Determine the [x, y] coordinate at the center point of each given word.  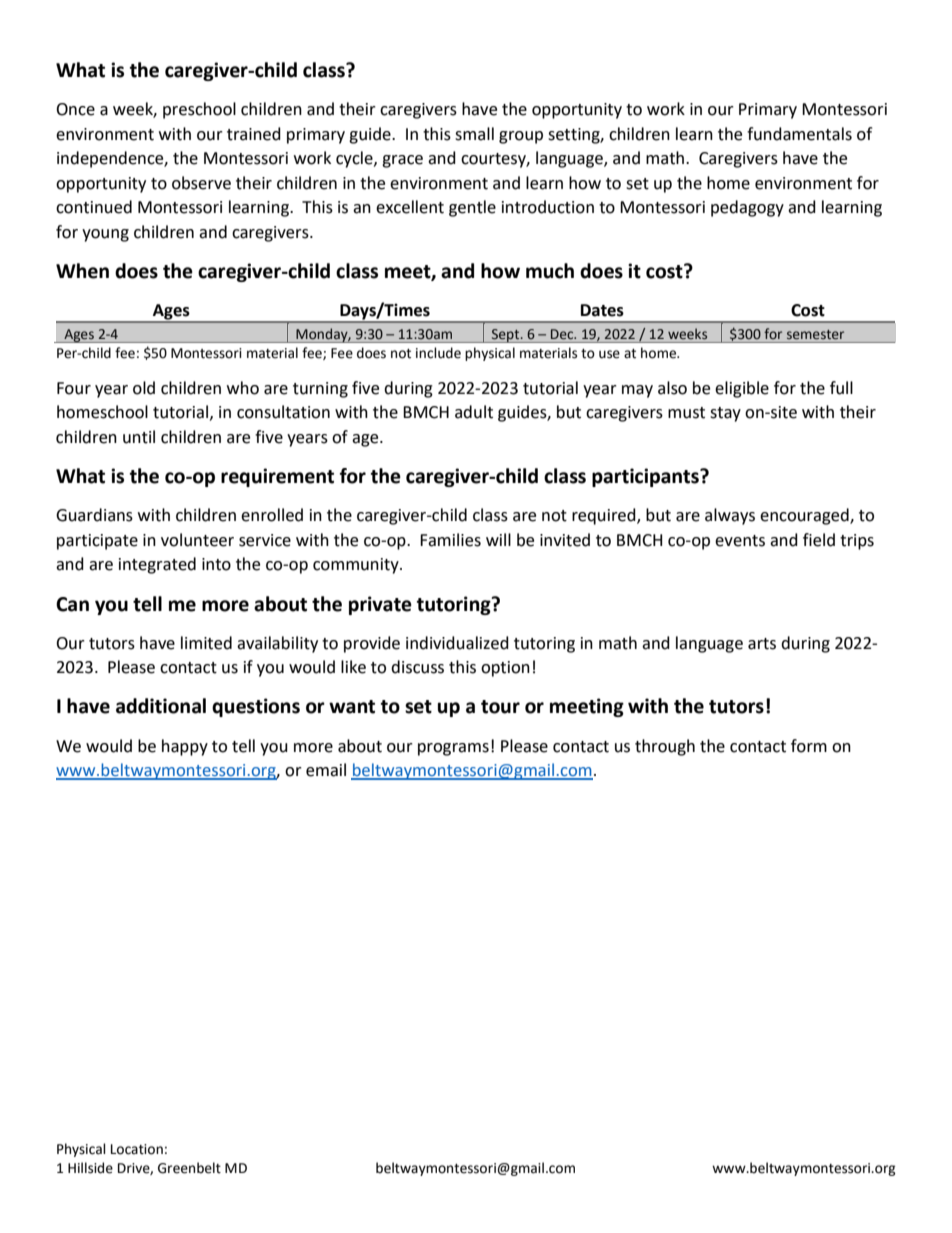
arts [762, 644]
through [665, 747]
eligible [742, 389]
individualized [457, 643]
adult [474, 412]
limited [206, 643]
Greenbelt [189, 1168]
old [144, 388]
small [474, 134]
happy [185, 747]
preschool [199, 110]
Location [137, 1149]
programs [453, 749]
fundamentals [799, 134]
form [809, 746]
